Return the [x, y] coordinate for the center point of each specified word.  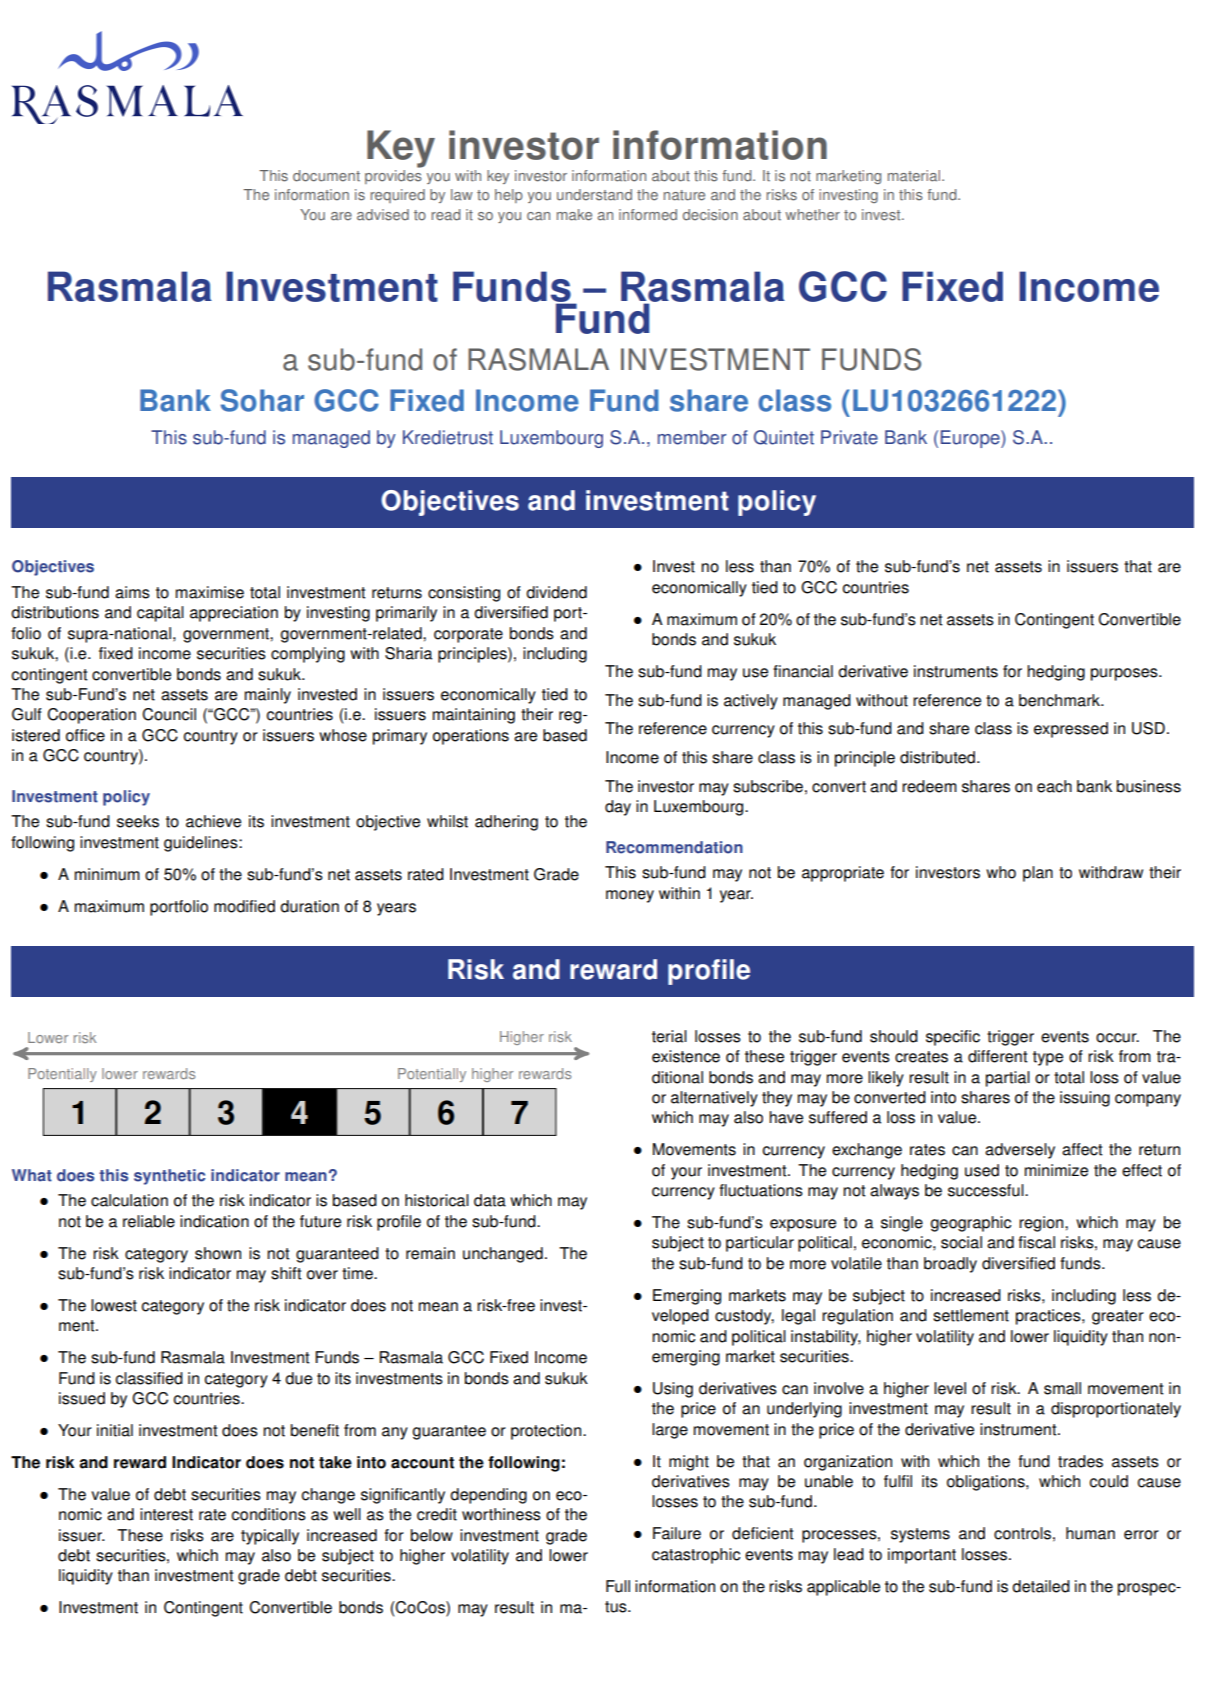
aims [132, 592]
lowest [114, 1305]
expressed [1071, 730]
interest [166, 1514]
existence [686, 1056]
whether [812, 215]
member [692, 437]
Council [169, 714]
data [490, 1200]
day [618, 808]
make [574, 215]
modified [244, 906]
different [998, 1056]
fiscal [1036, 1242]
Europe [971, 439]
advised [383, 215]
